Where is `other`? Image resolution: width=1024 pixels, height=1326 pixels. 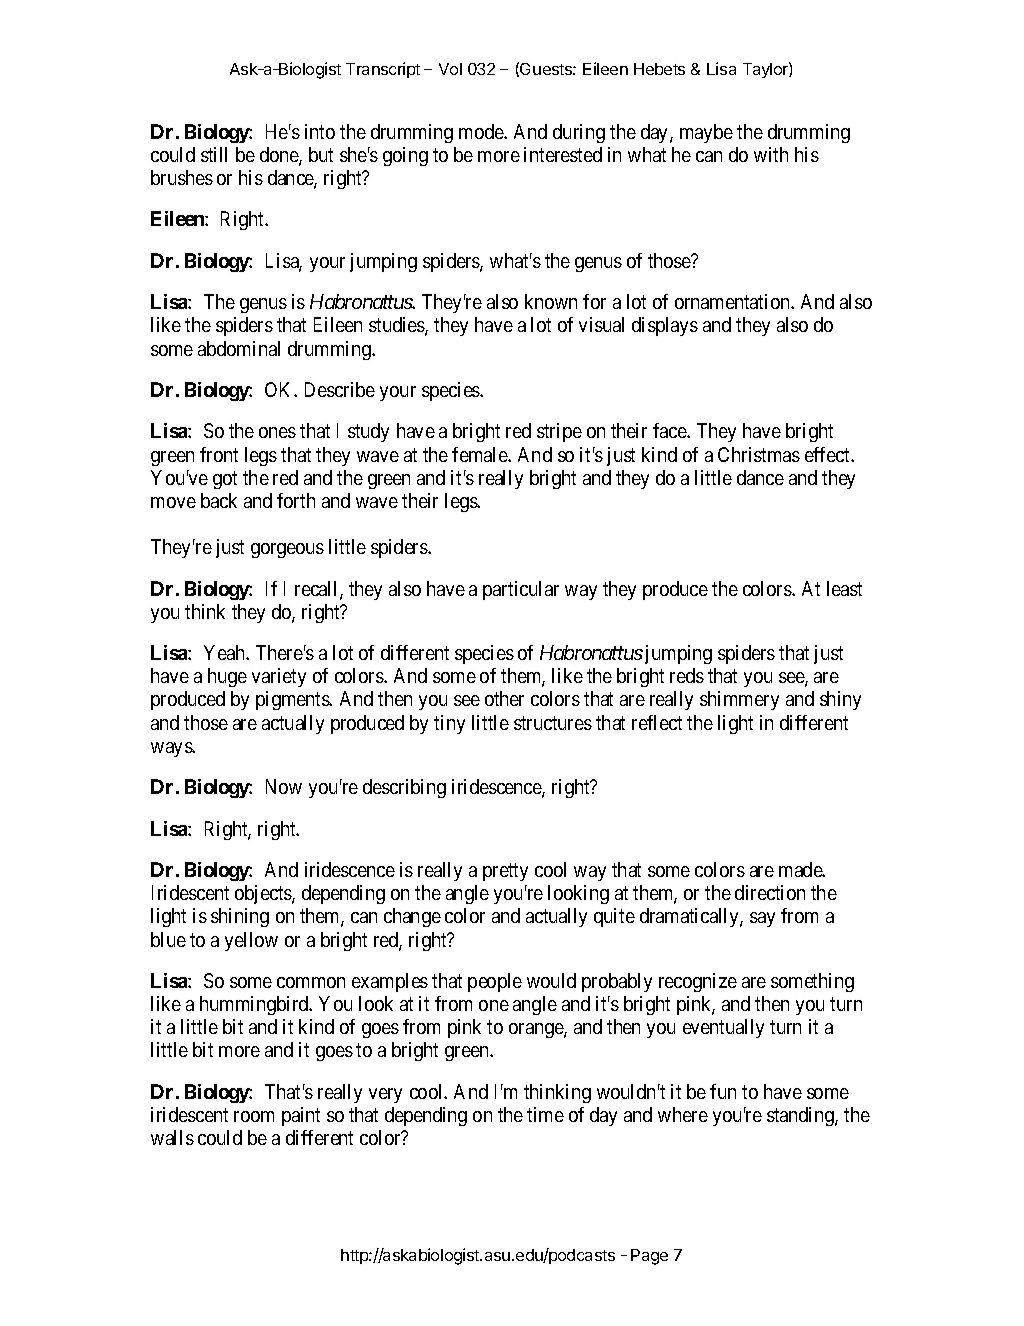 other is located at coordinates (504, 698).
